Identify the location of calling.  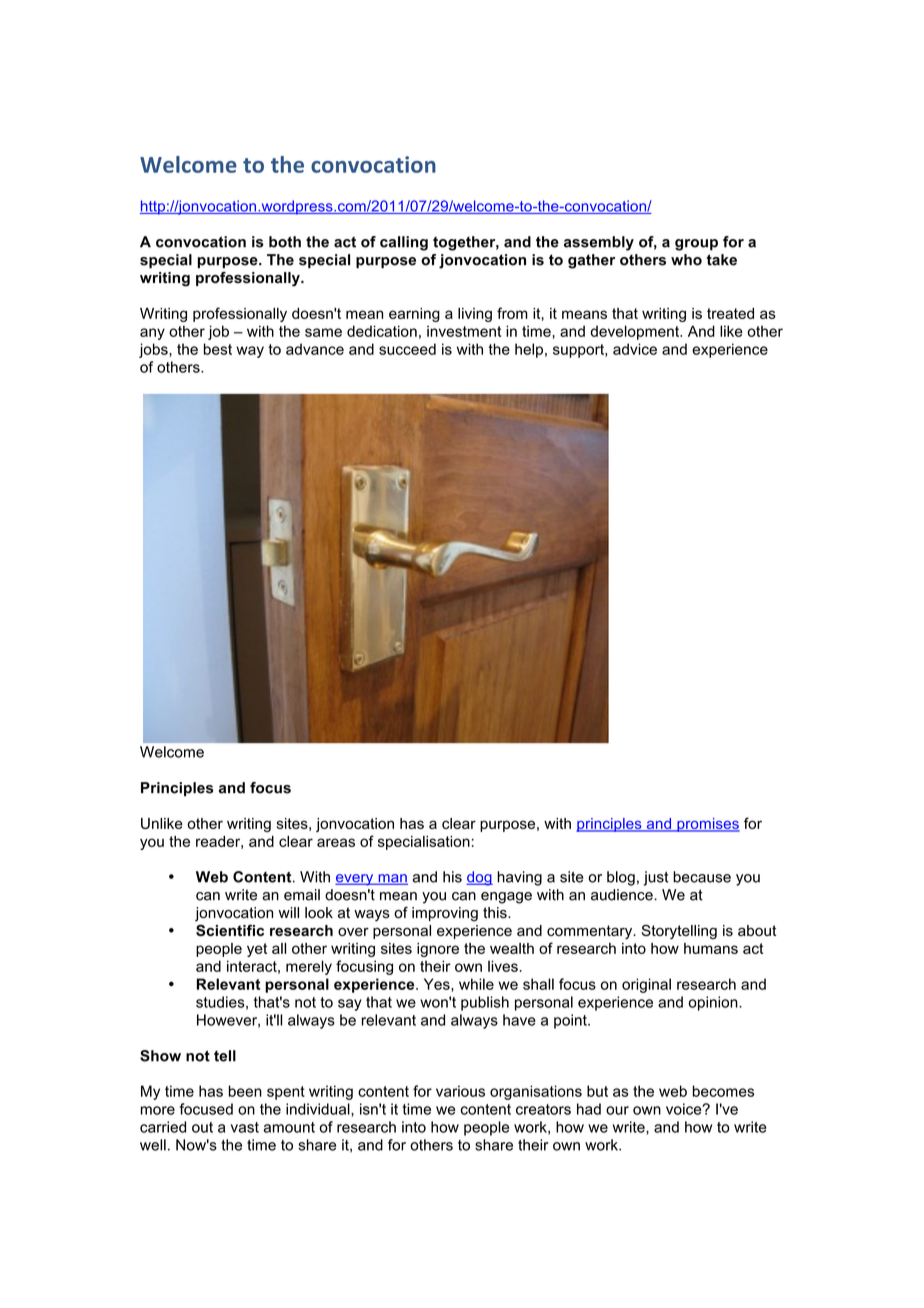
(404, 243).
